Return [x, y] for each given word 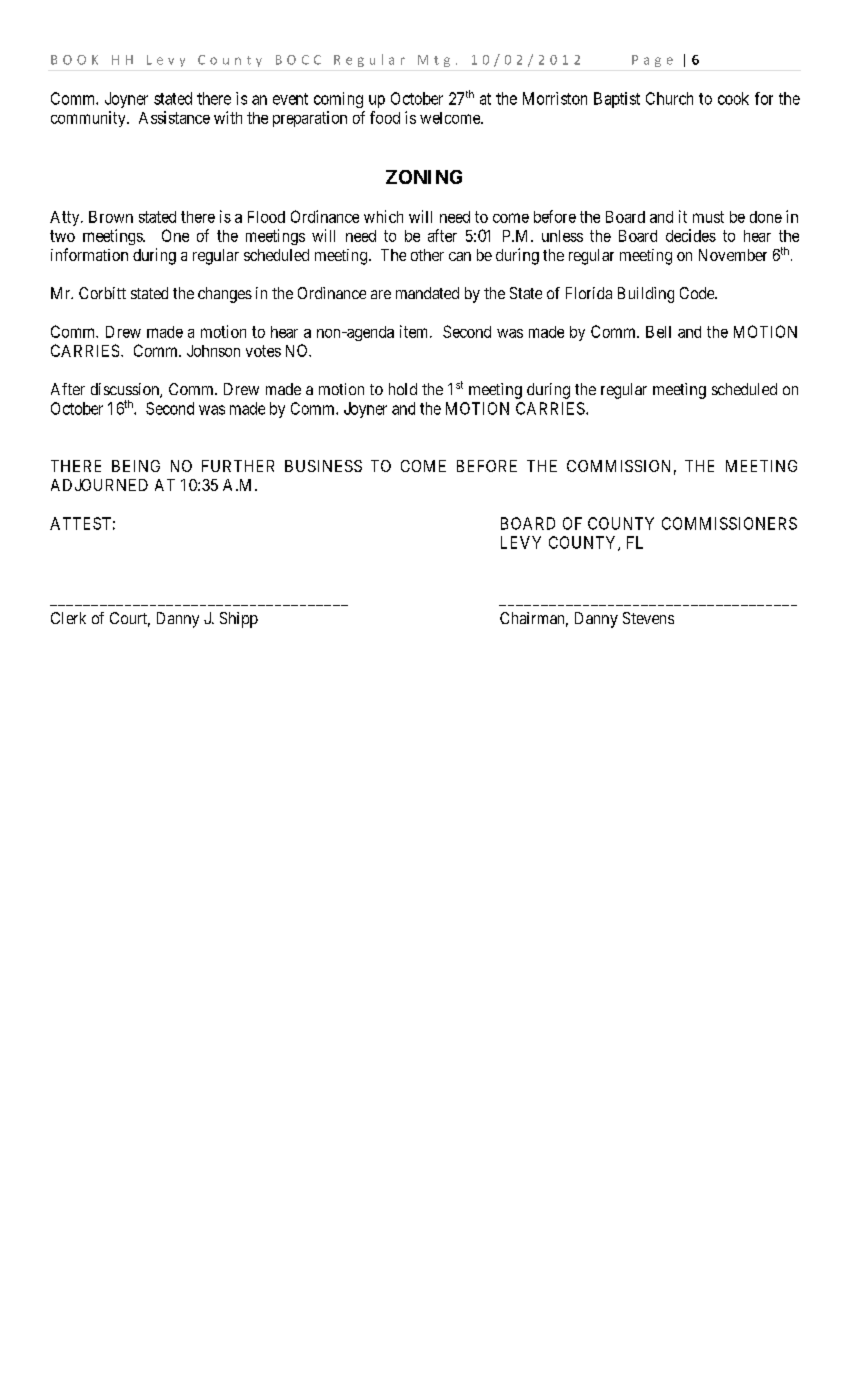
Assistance [174, 117]
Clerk [68, 618]
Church [669, 98]
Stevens [648, 618]
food [385, 117]
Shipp [239, 620]
